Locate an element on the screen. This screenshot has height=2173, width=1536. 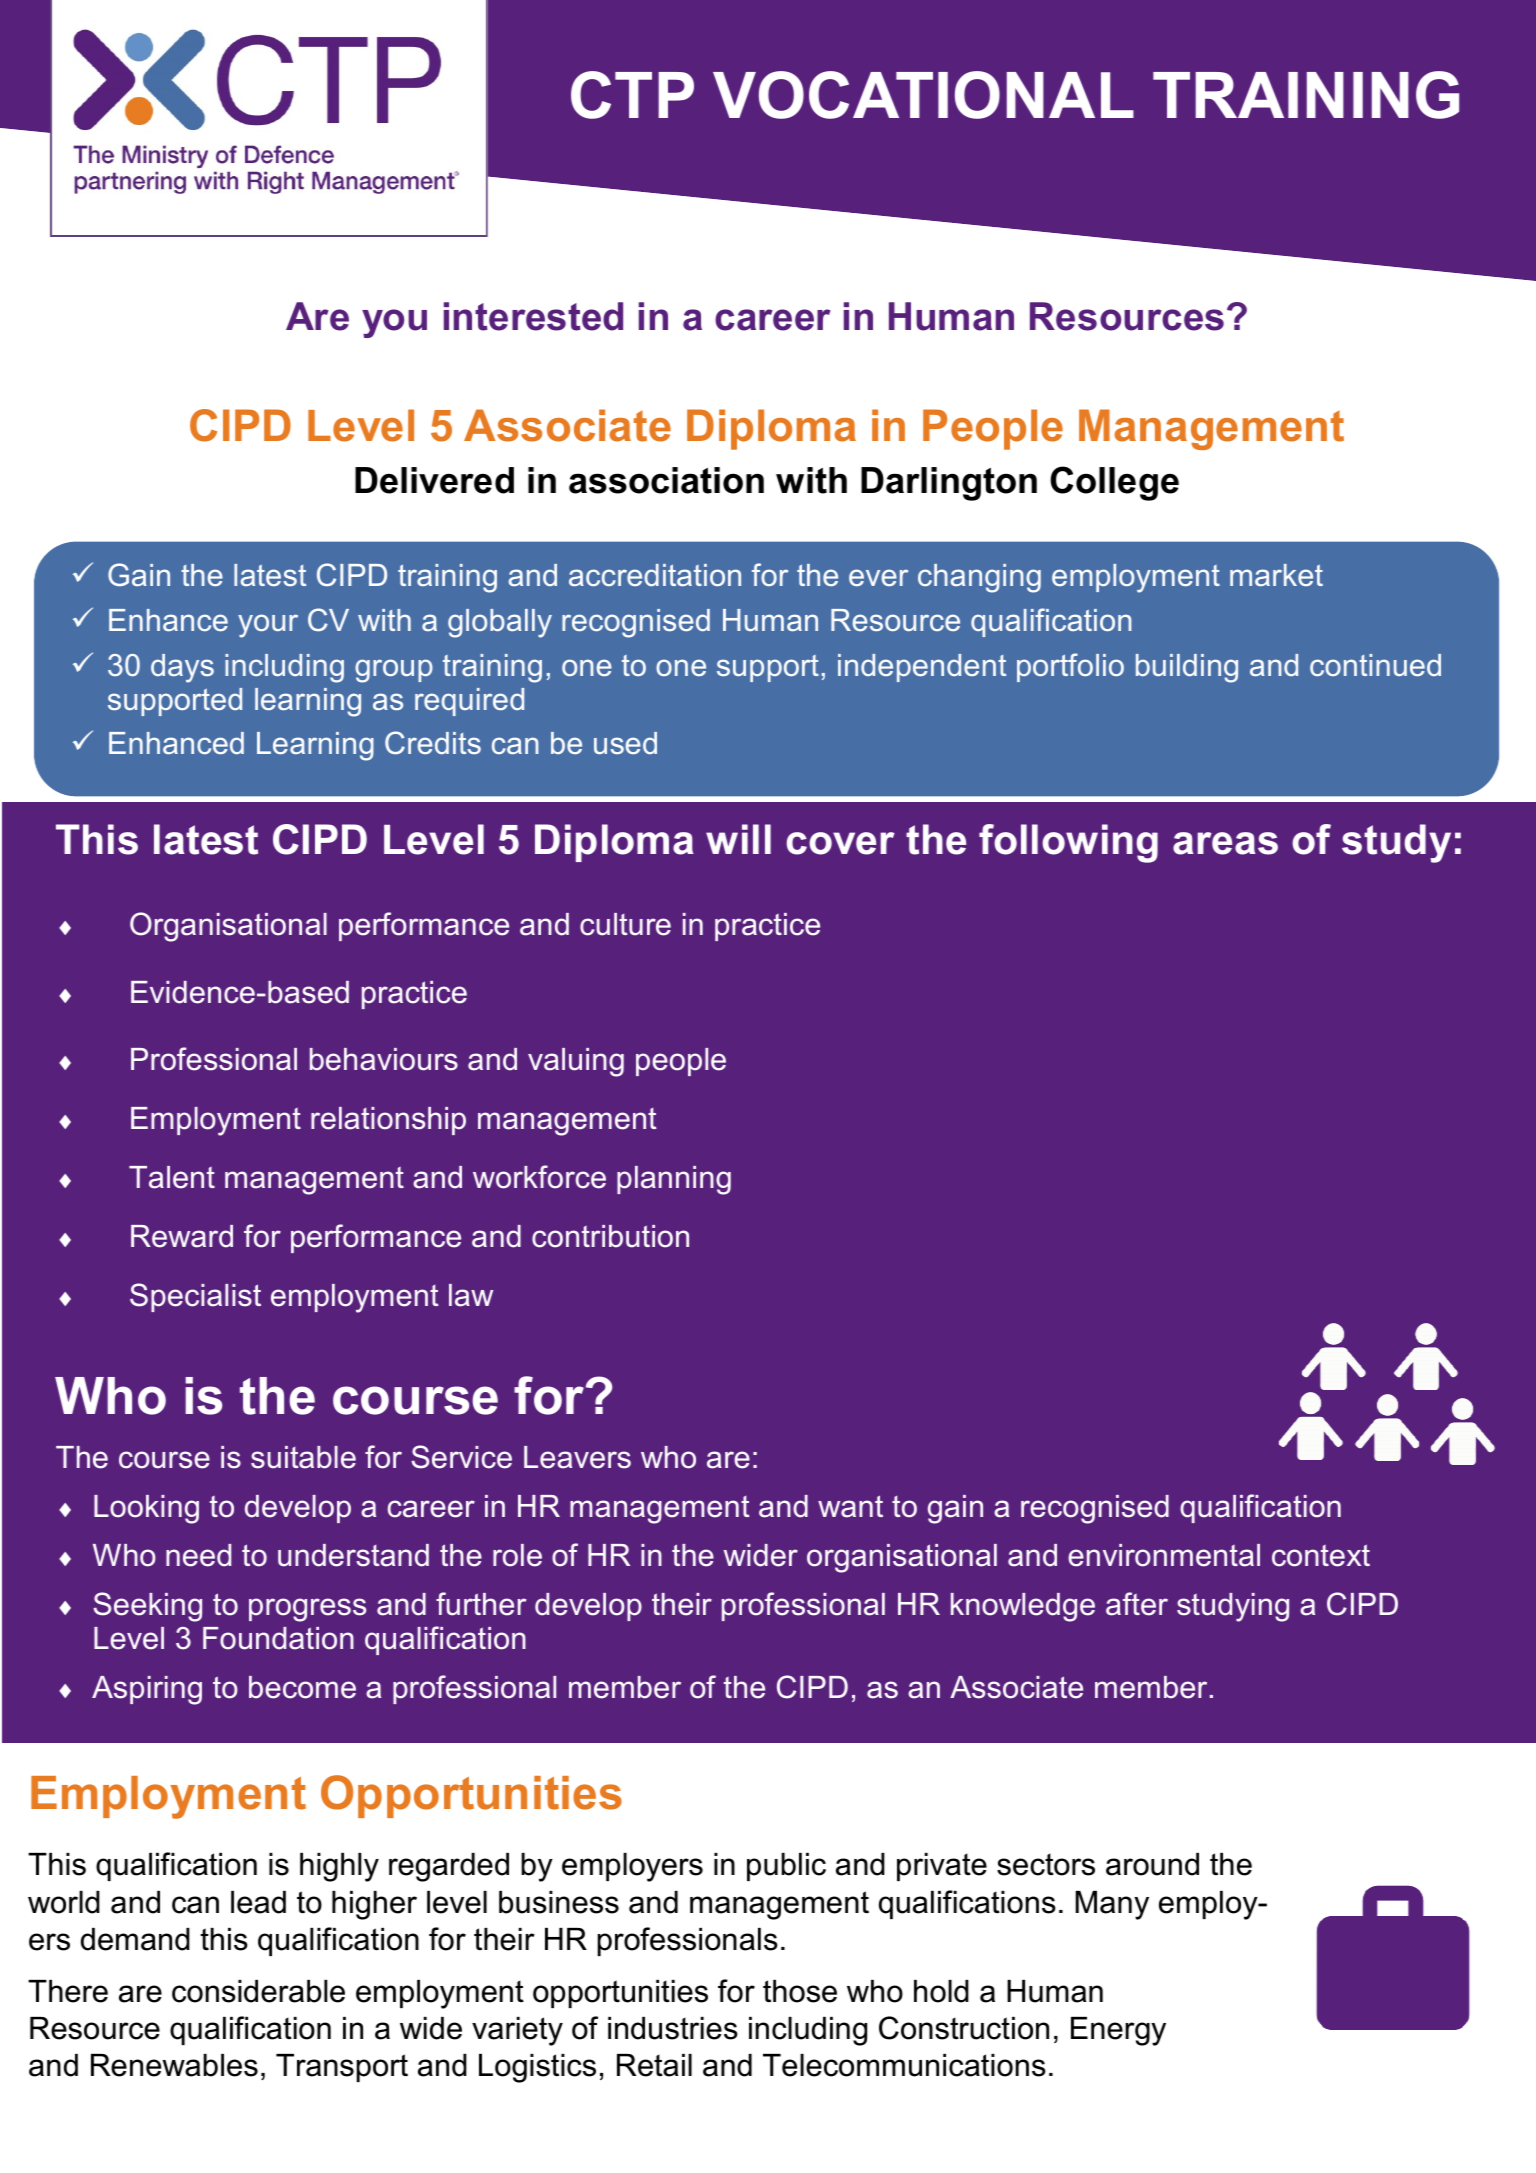
your is located at coordinates (268, 626).
